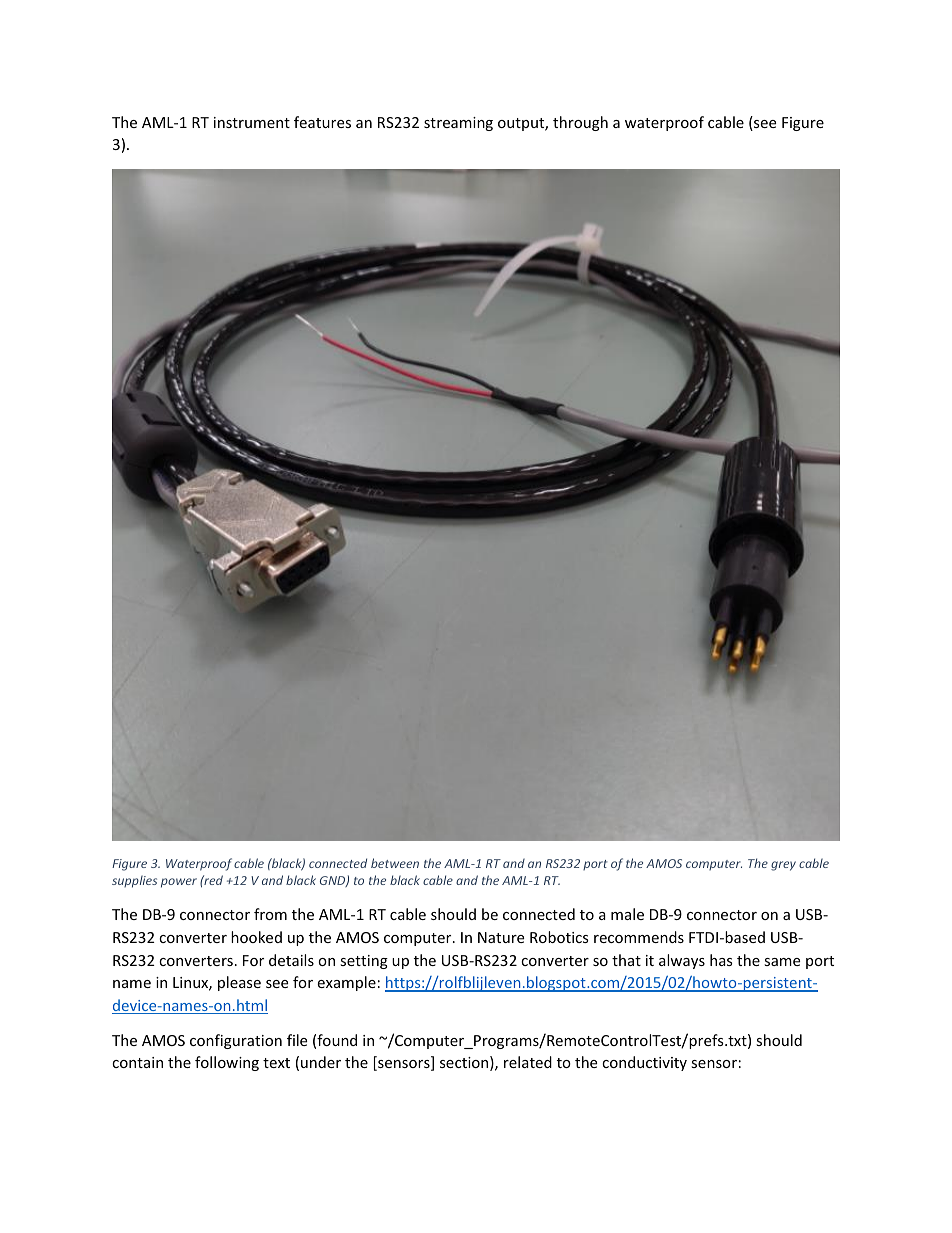 This document has width=952, height=1233. Describe the element at coordinates (627, 914) in the document. I see `male` at that location.
